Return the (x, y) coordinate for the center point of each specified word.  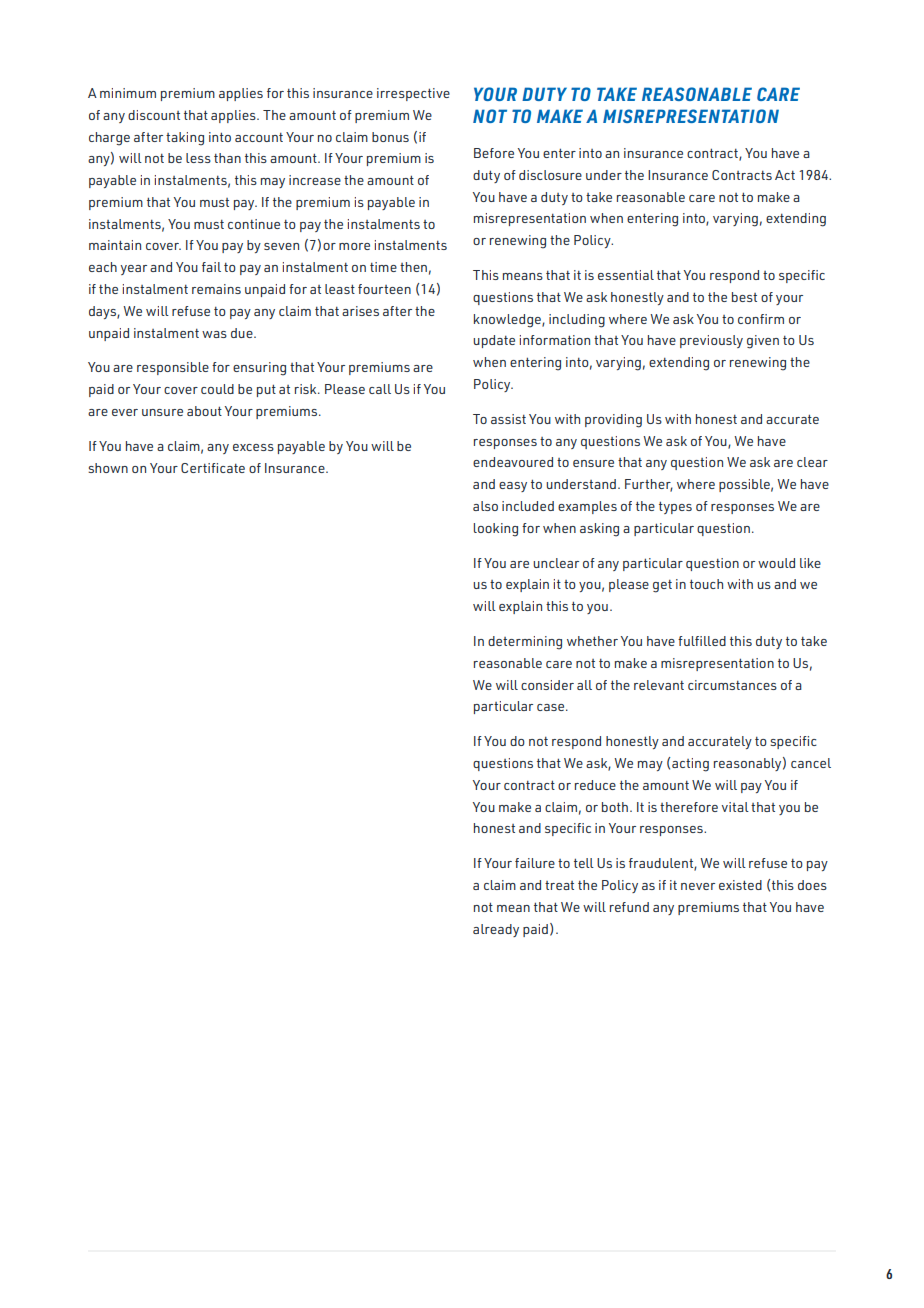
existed (740, 885)
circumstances (732, 685)
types (675, 507)
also (485, 506)
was (214, 334)
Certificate (213, 468)
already (496, 930)
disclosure (550, 175)
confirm (761, 319)
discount (154, 115)
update (494, 341)
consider (547, 685)
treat (559, 885)
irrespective (413, 94)
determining (525, 643)
